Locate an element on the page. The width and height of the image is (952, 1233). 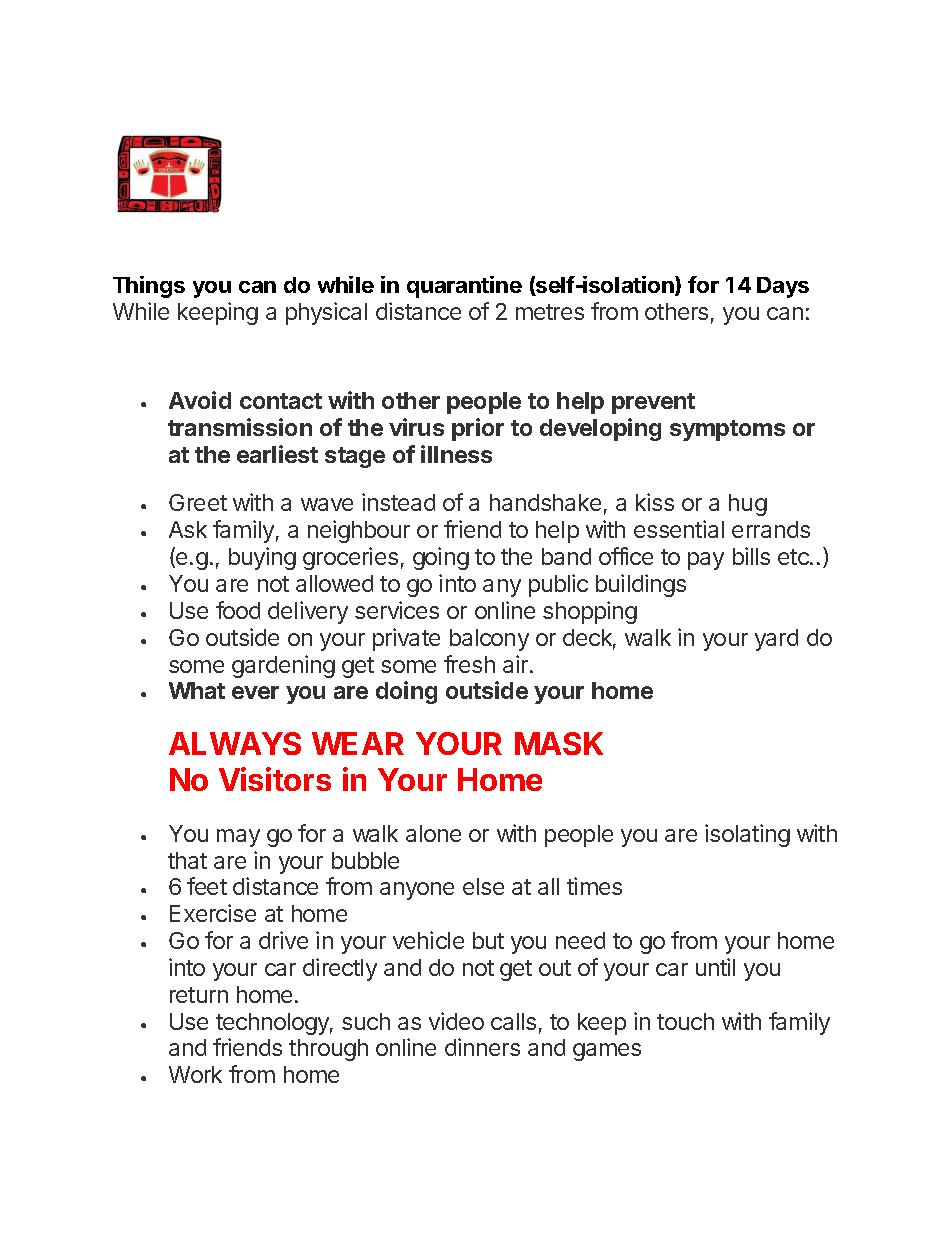
alone is located at coordinates (433, 833).
